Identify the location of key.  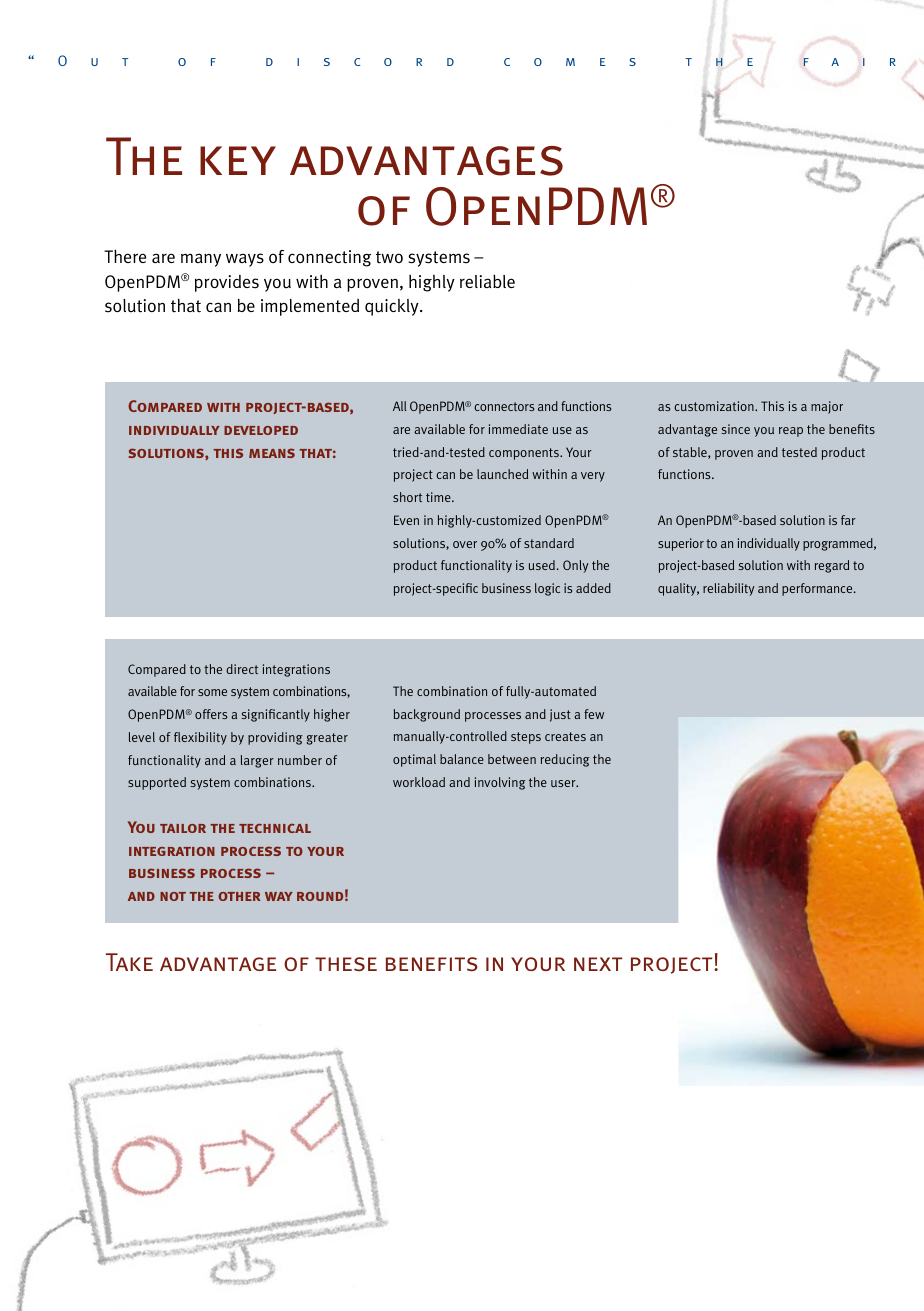
(238, 160).
